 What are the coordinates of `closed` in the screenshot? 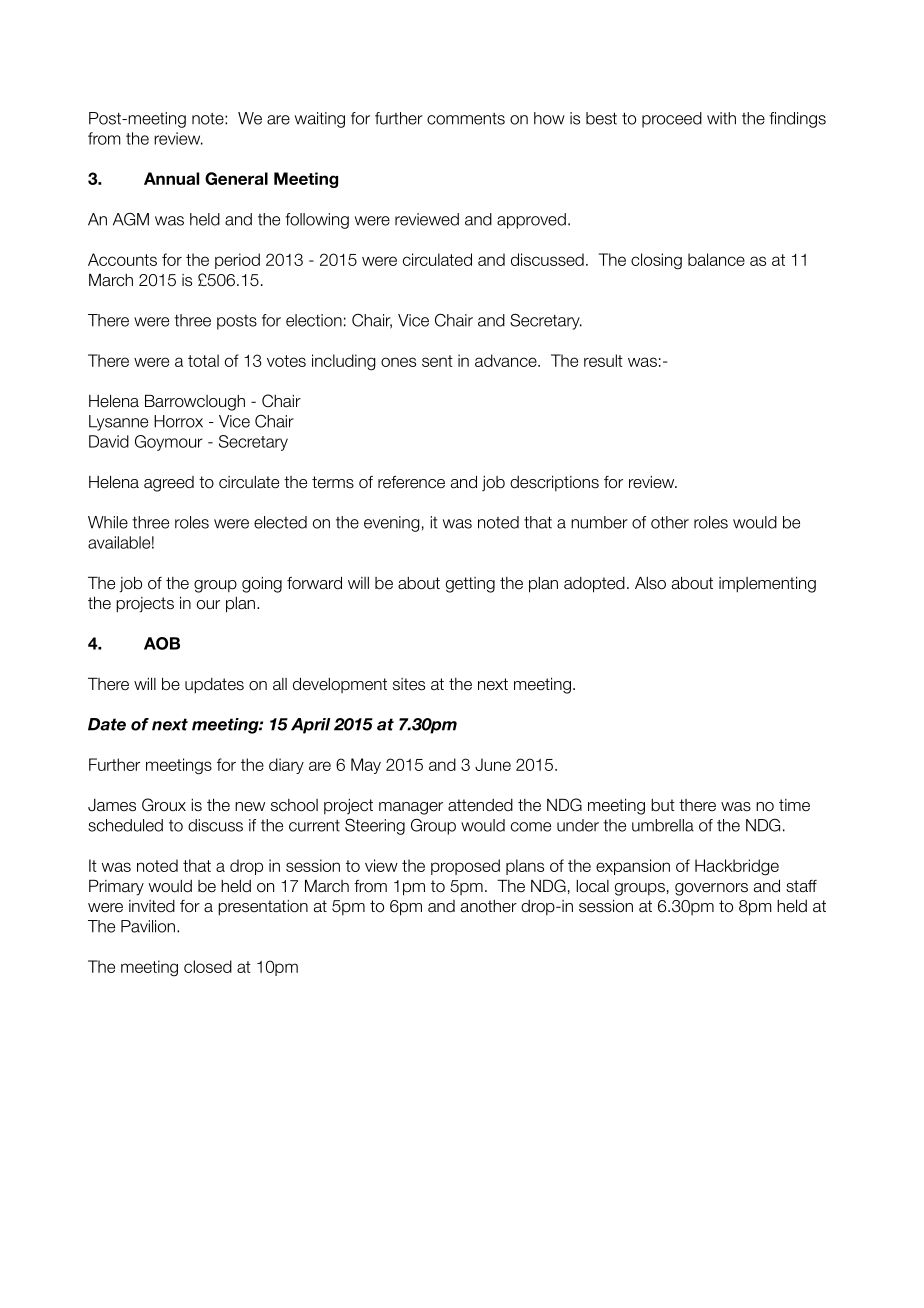 It's located at (208, 966).
